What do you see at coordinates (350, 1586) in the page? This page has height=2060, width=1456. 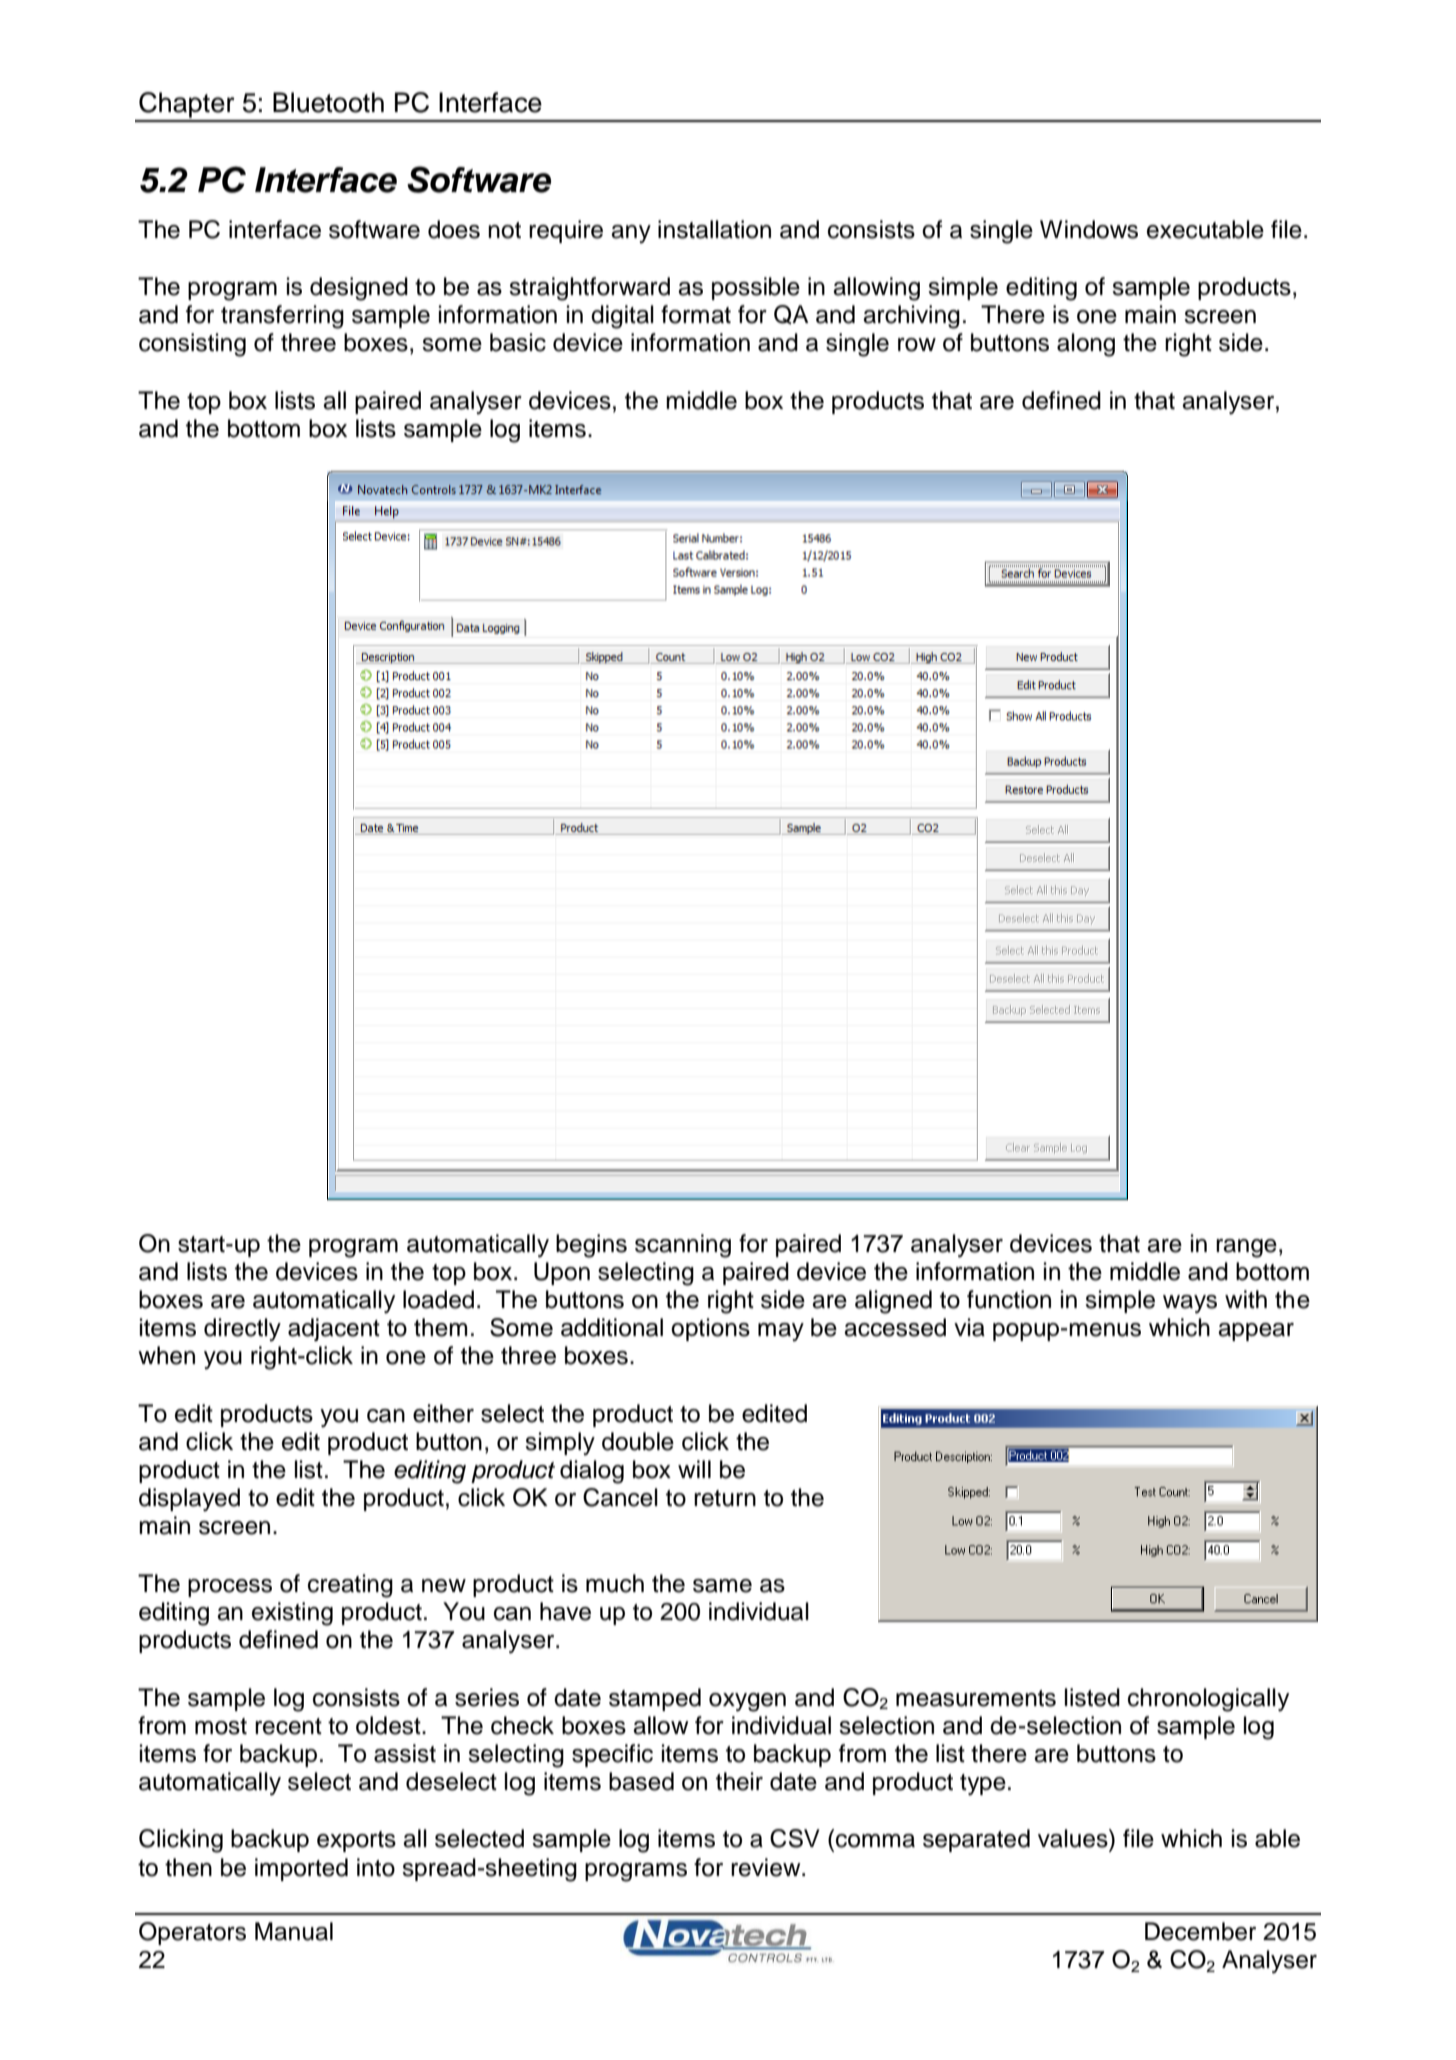 I see `creating` at bounding box center [350, 1586].
